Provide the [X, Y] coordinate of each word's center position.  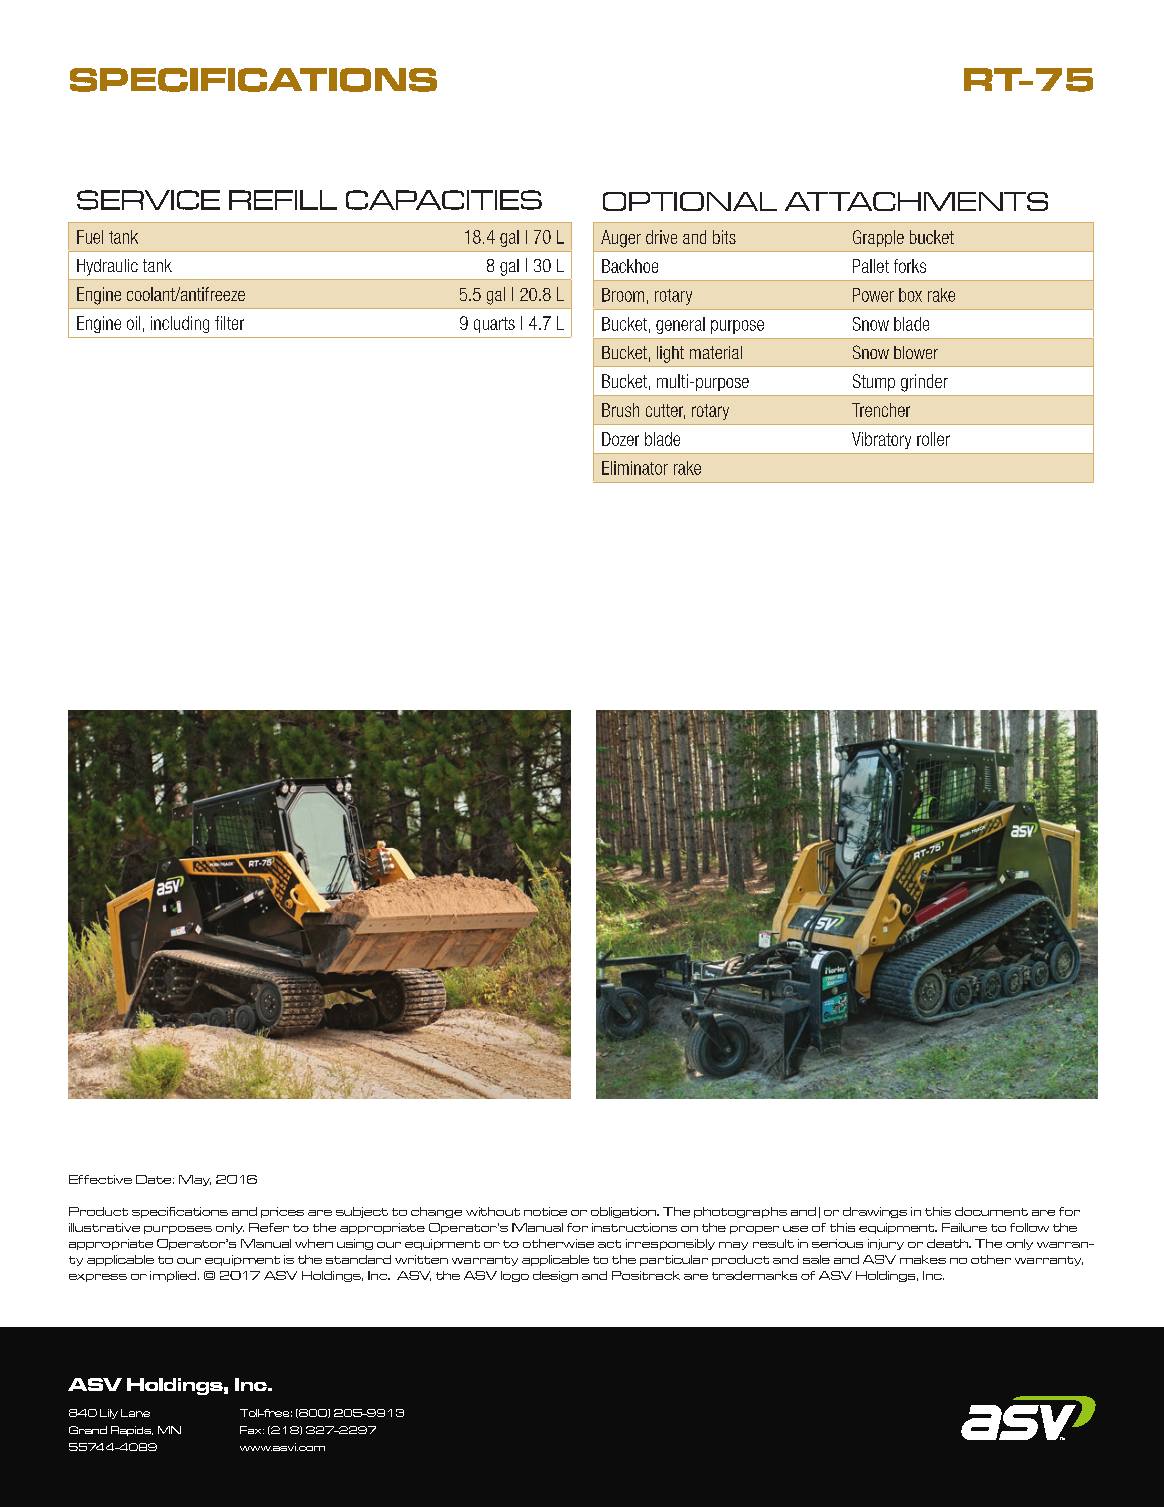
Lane [135, 1413]
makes [923, 1259]
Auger [621, 239]
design [555, 1276]
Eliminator [635, 468]
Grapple [878, 238]
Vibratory [881, 440]
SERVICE [148, 200]
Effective [100, 1179]
